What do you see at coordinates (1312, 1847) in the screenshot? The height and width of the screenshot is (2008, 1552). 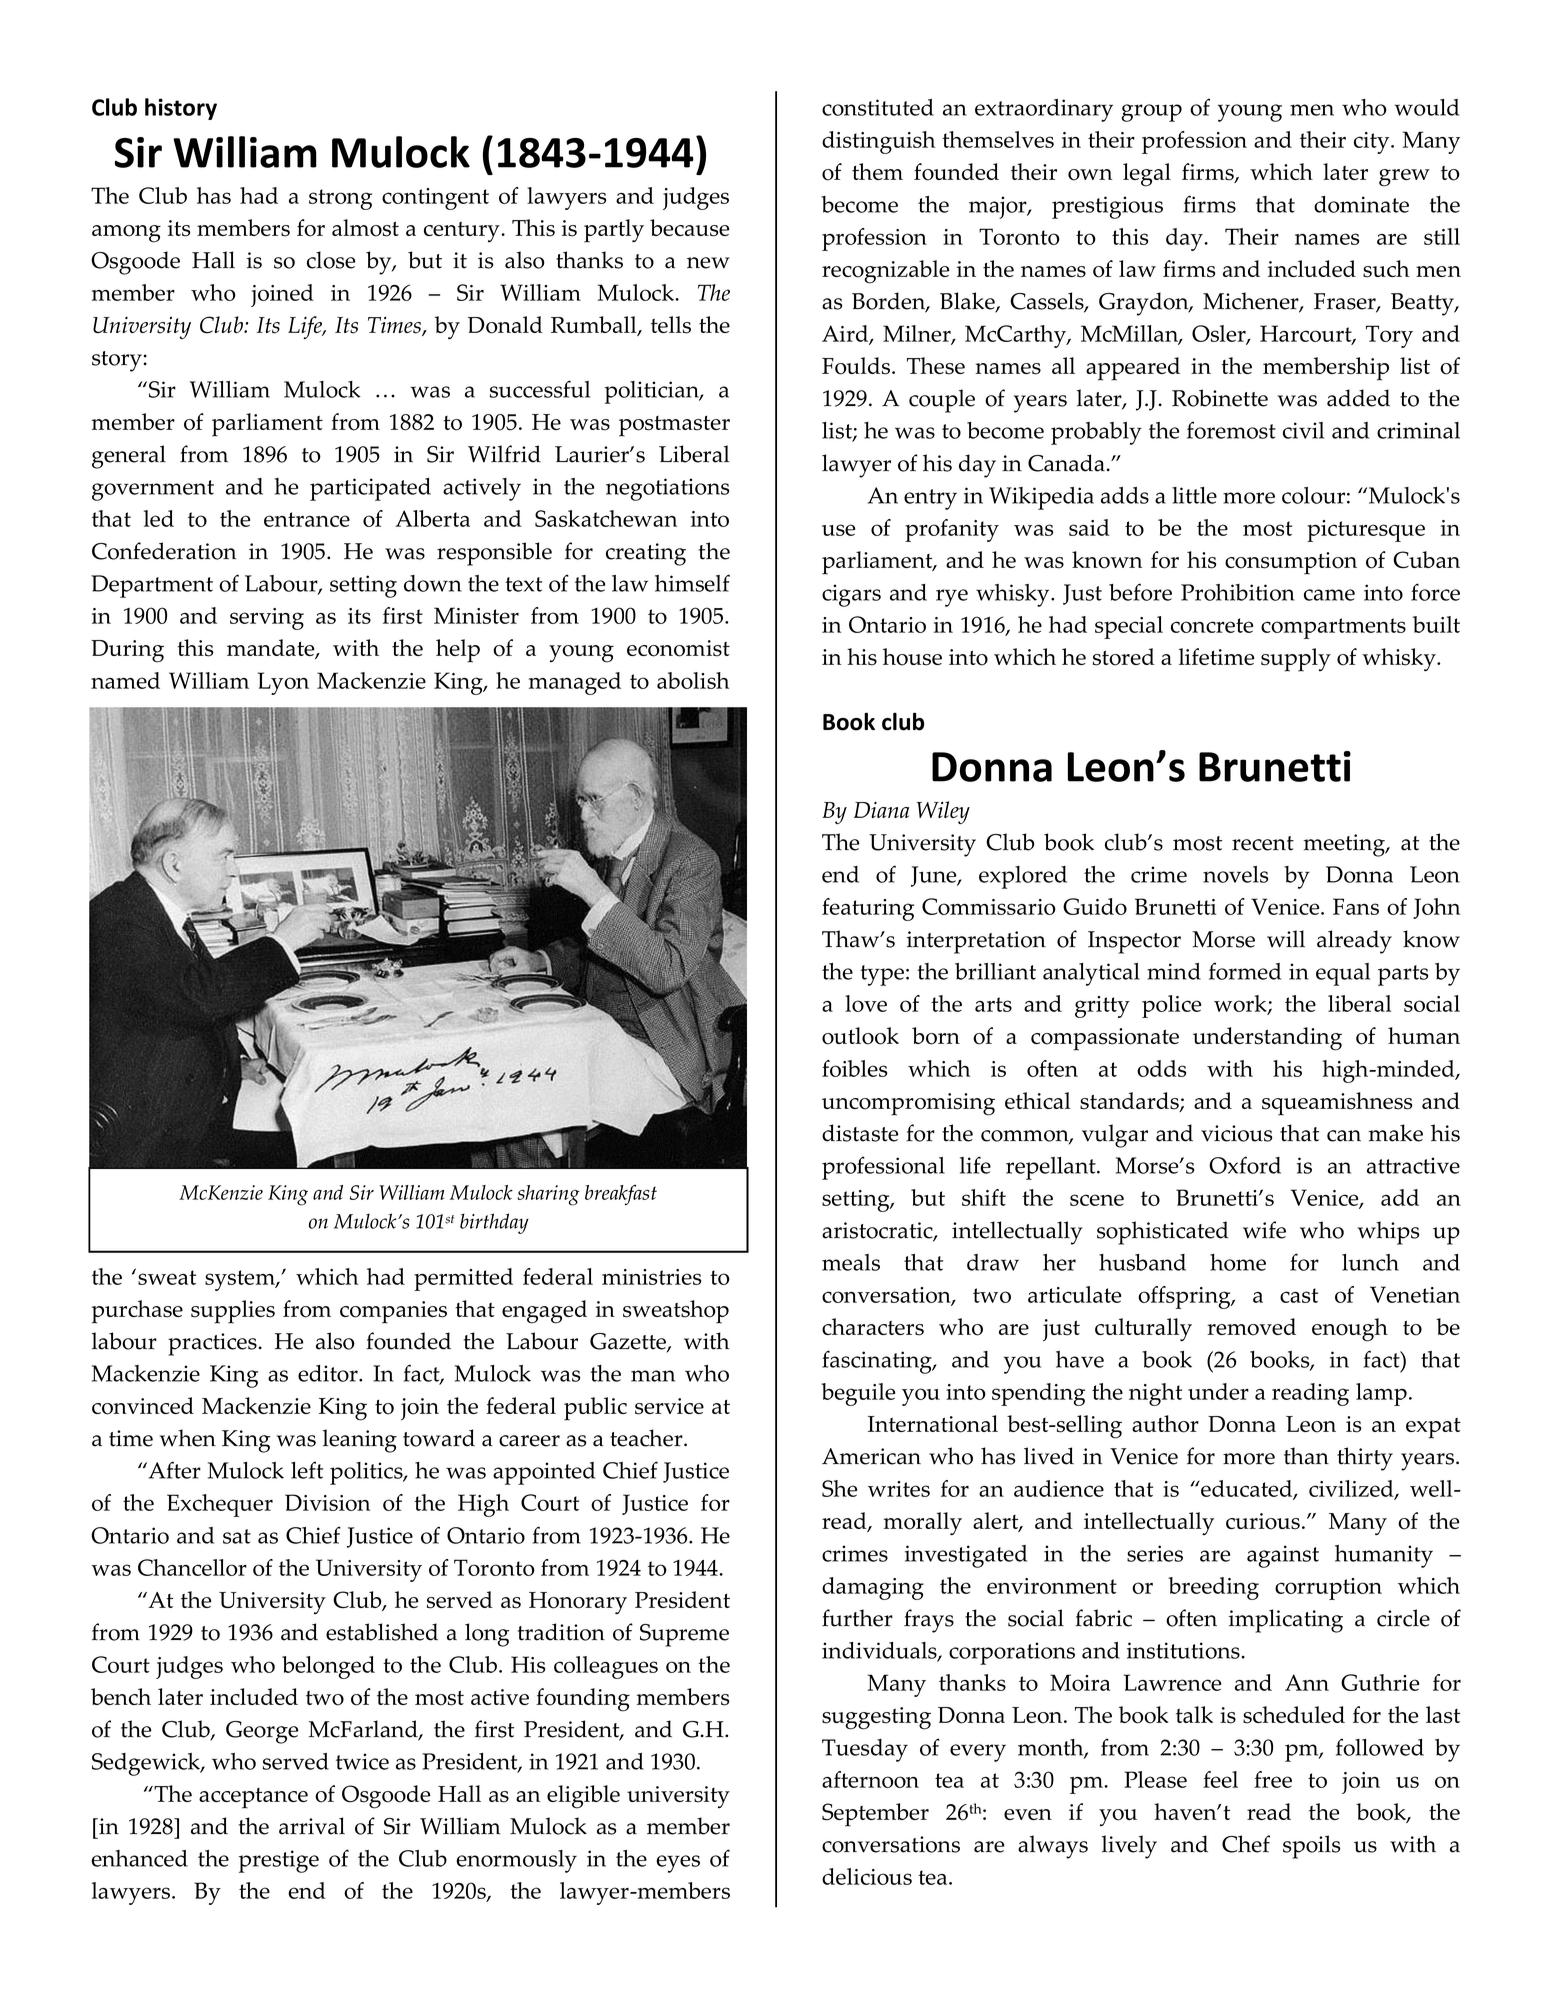 I see `spoils` at bounding box center [1312, 1847].
